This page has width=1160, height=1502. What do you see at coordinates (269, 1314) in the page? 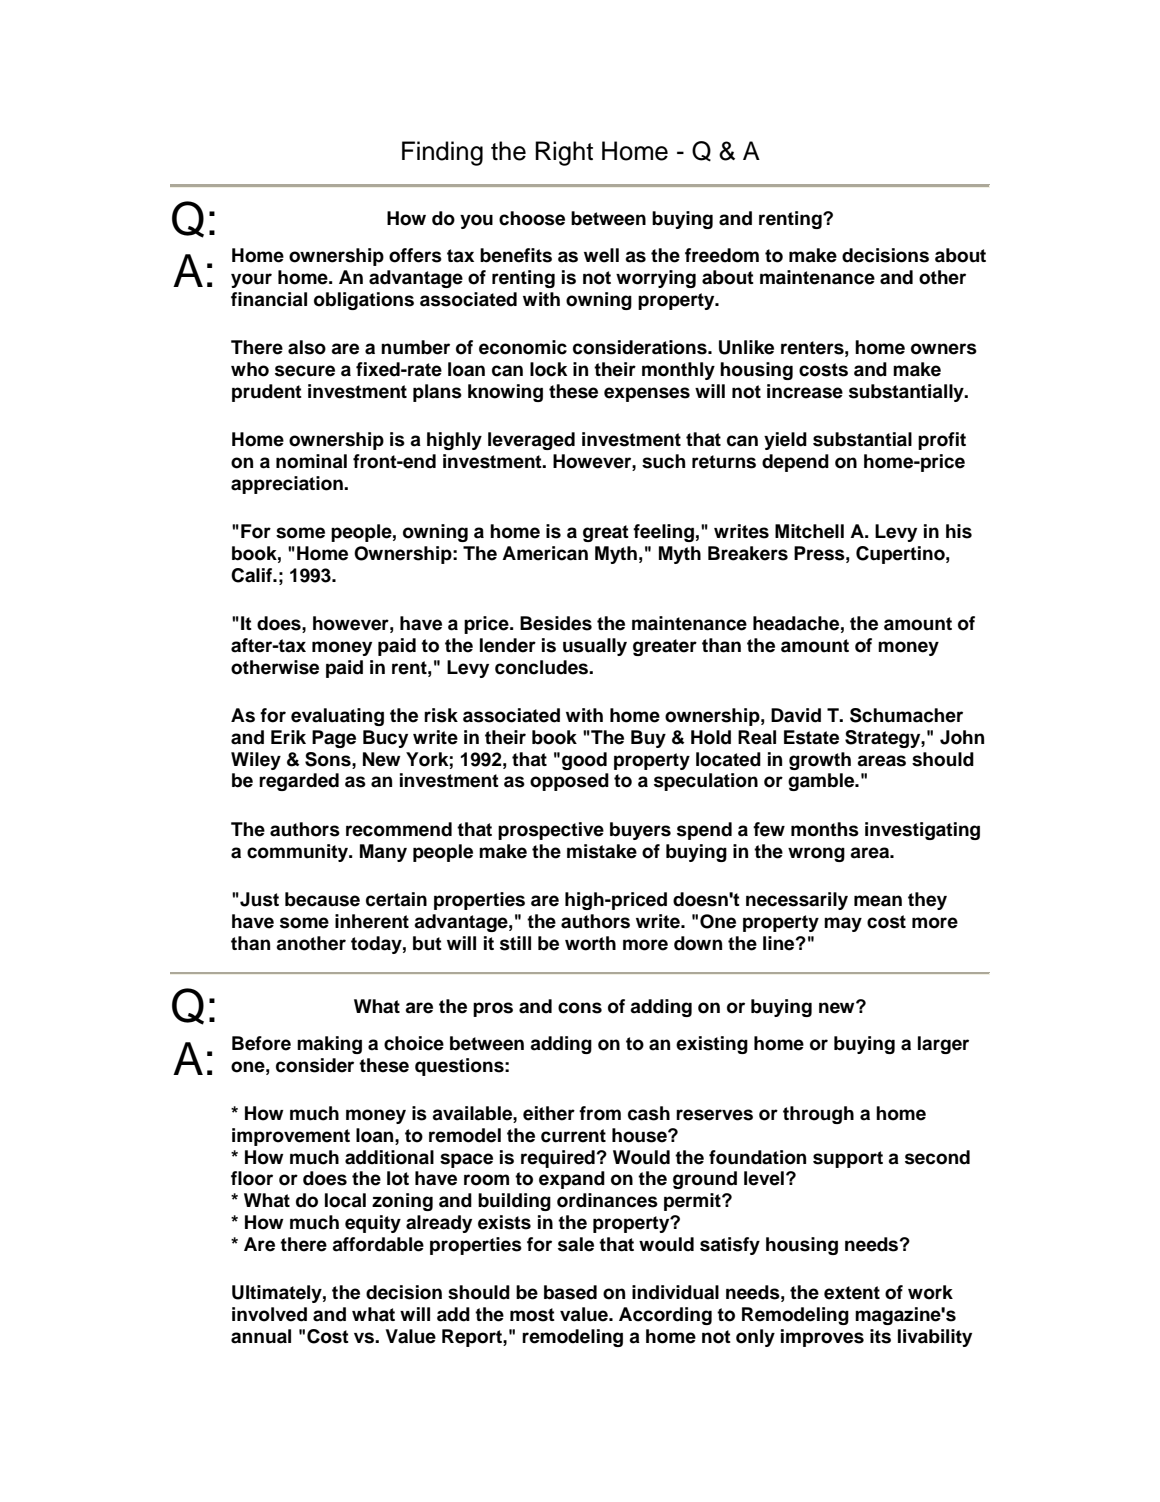
I see `involved` at bounding box center [269, 1314].
